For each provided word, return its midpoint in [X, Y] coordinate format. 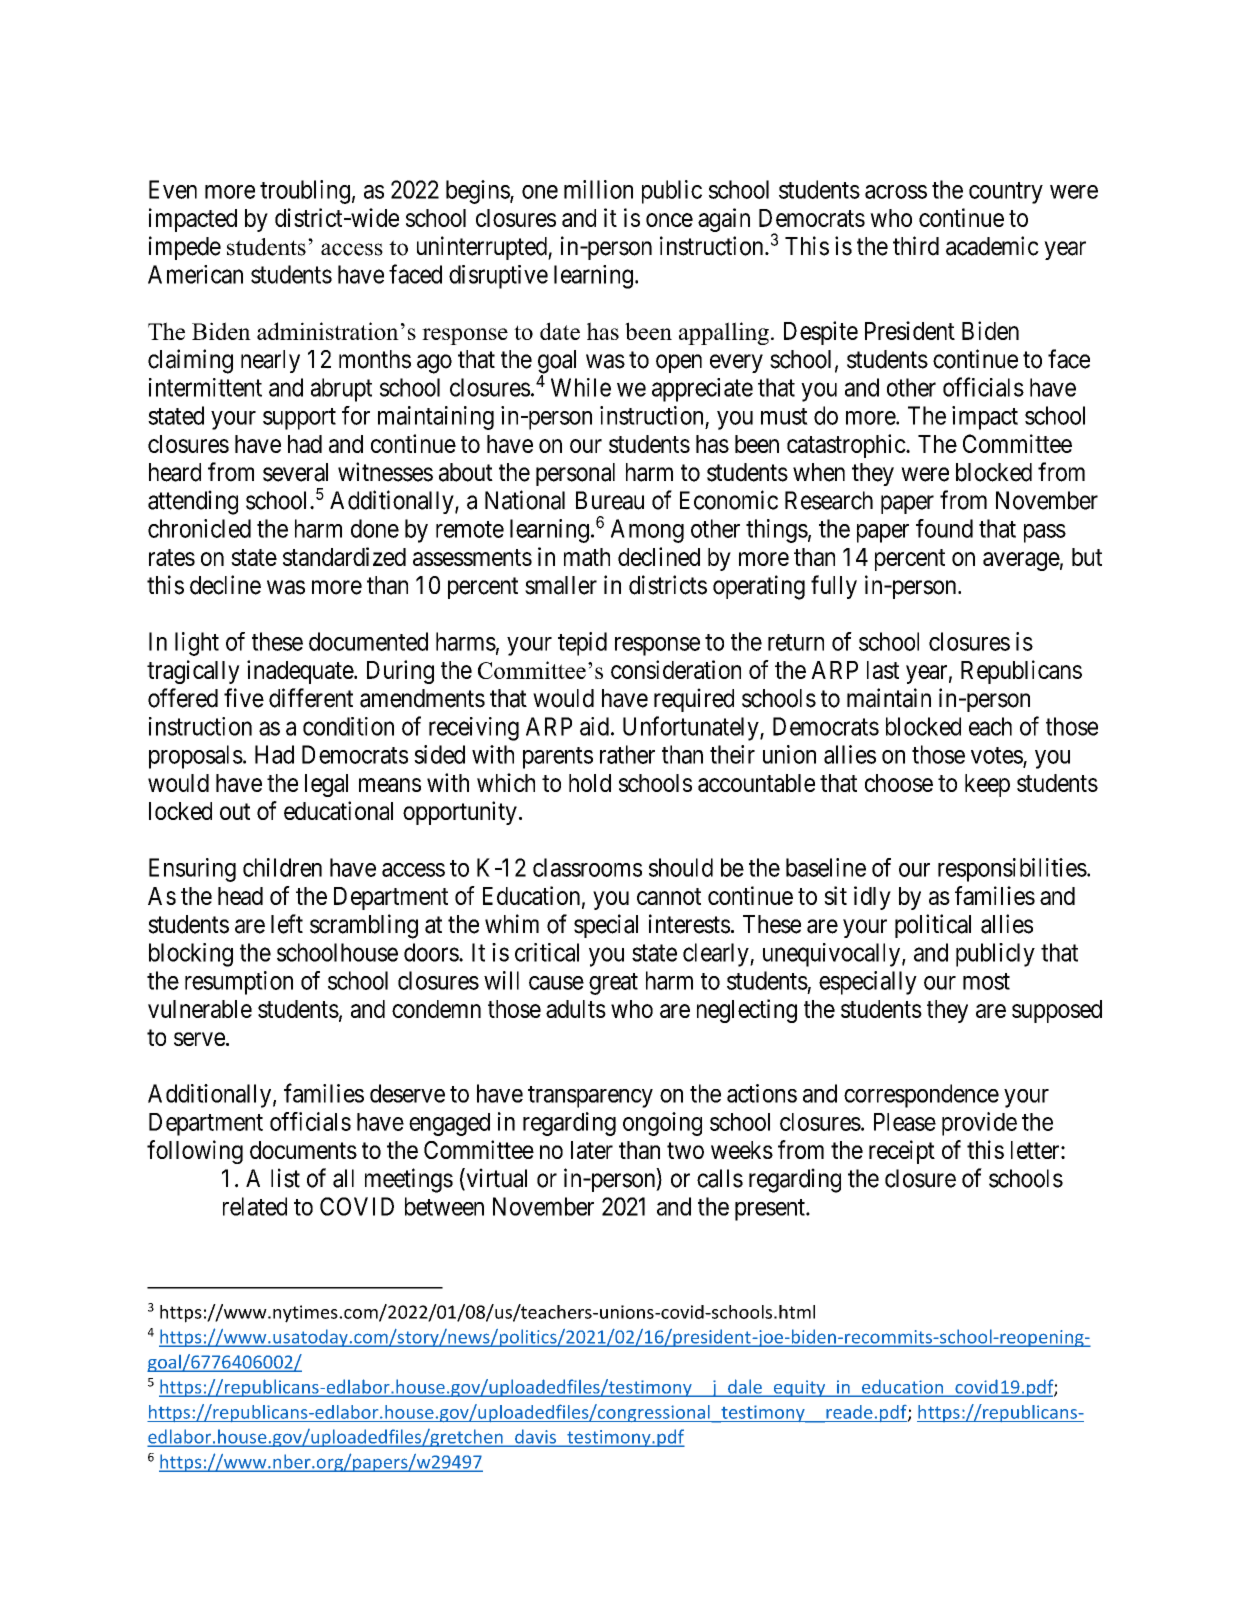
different [311, 698]
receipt [902, 1152]
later [592, 1150]
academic [992, 246]
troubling [305, 192]
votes [997, 755]
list [285, 1178]
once [669, 220]
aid [594, 726]
